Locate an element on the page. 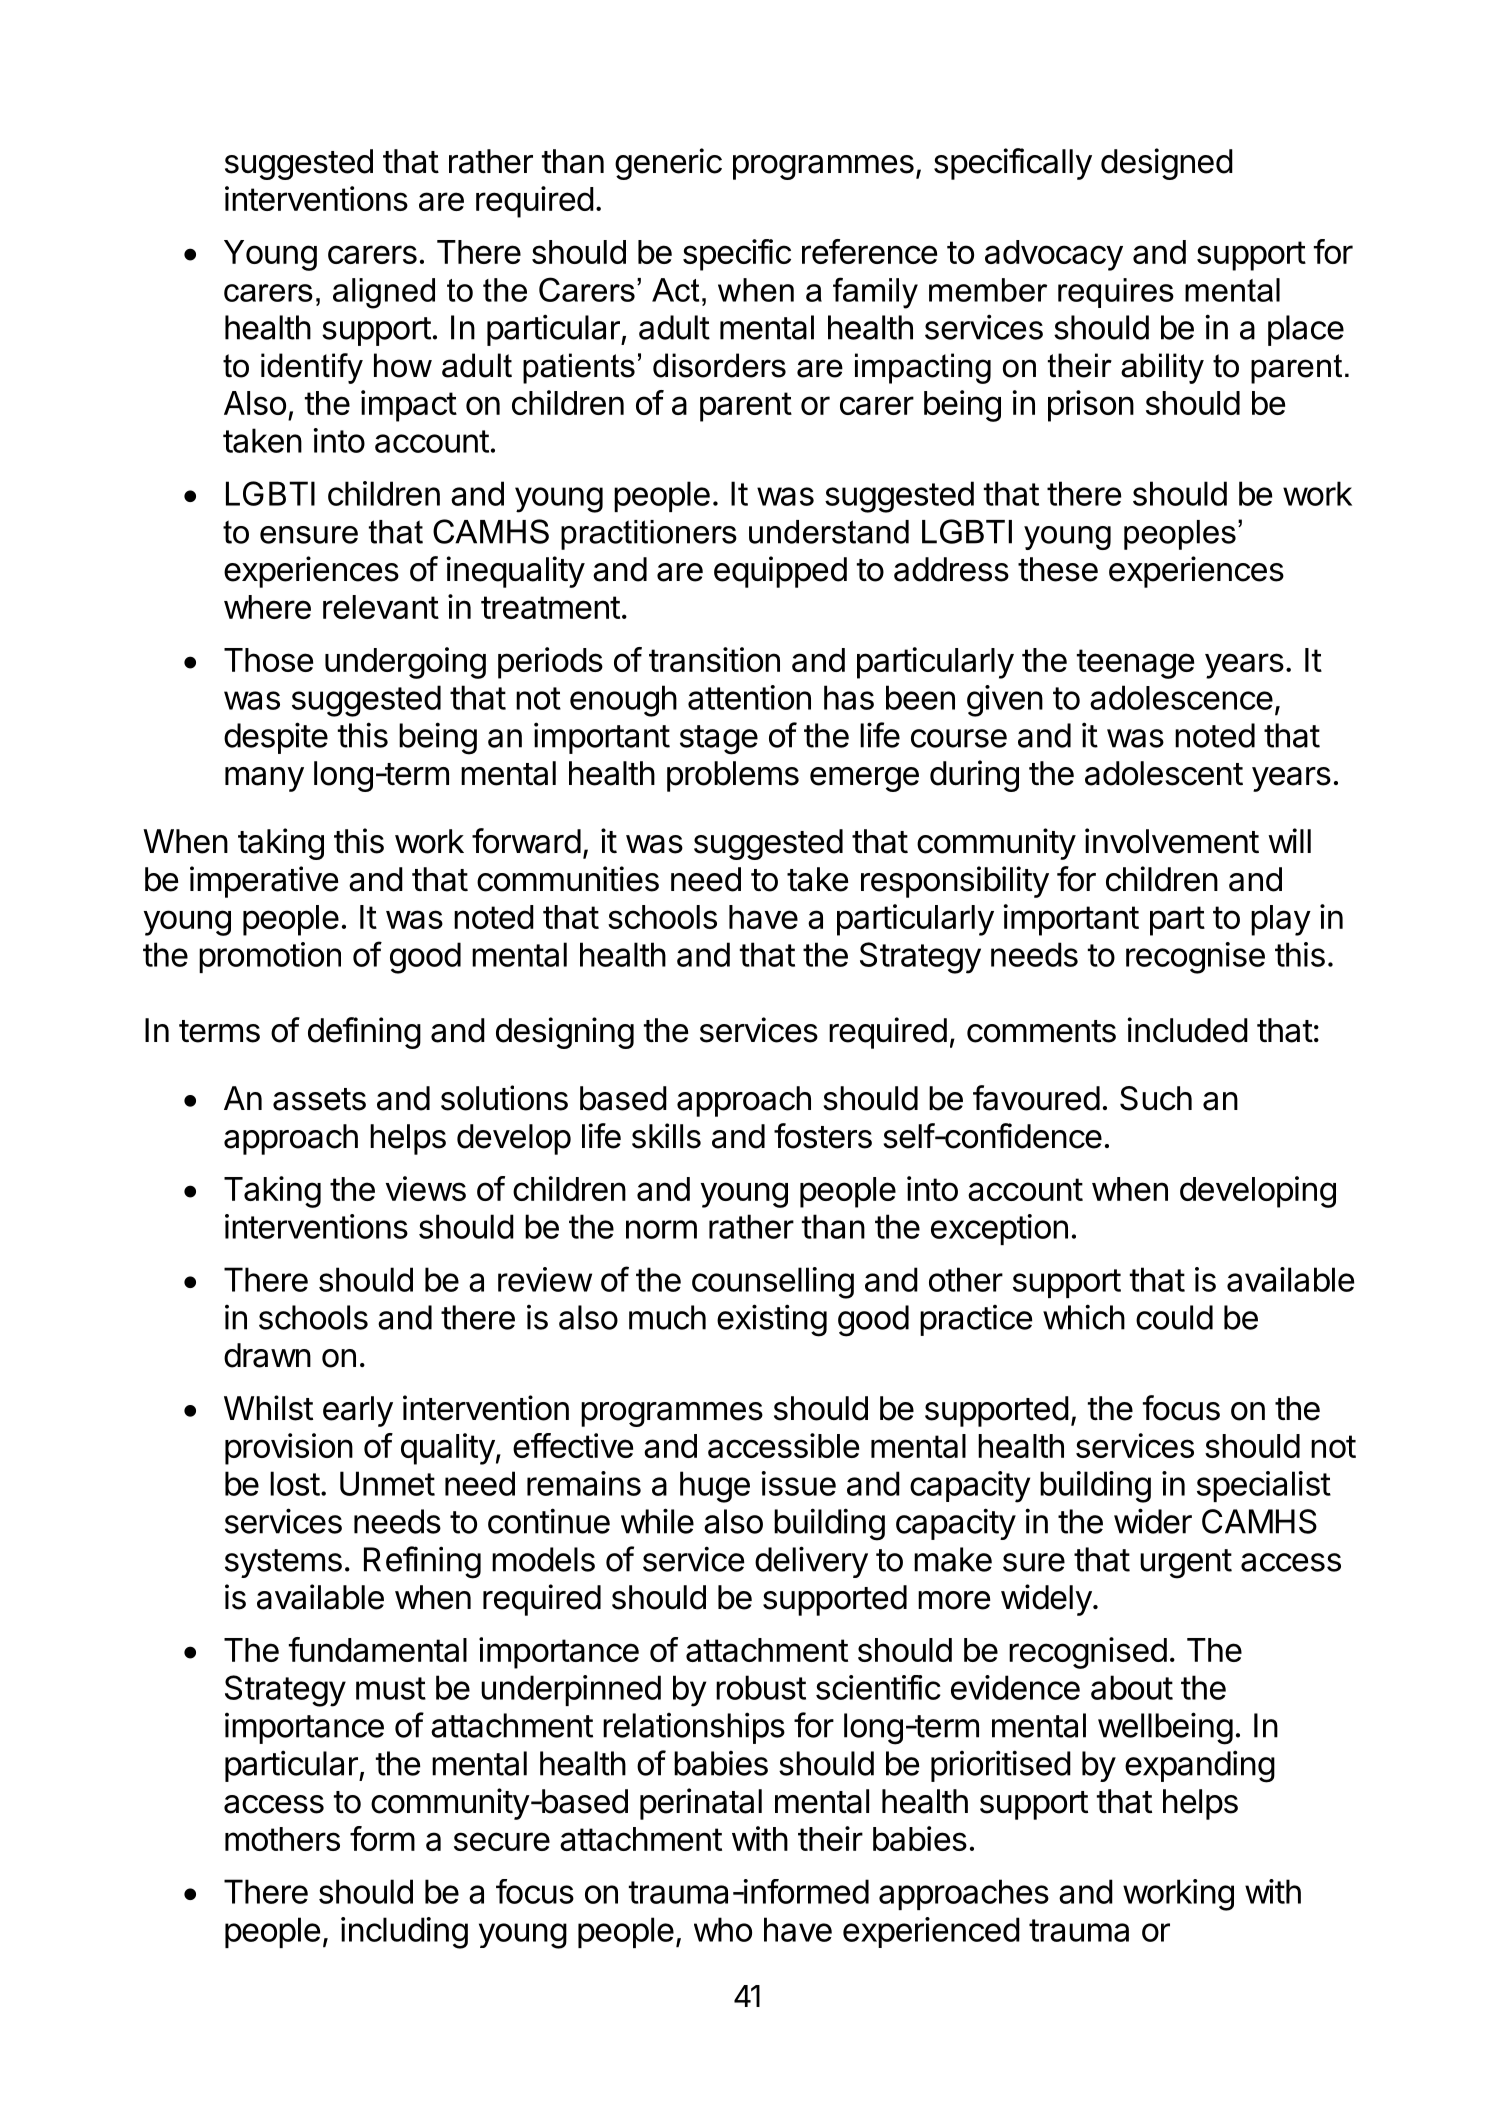 This document has width=1499, height=2121. issue is located at coordinates (799, 1483).
